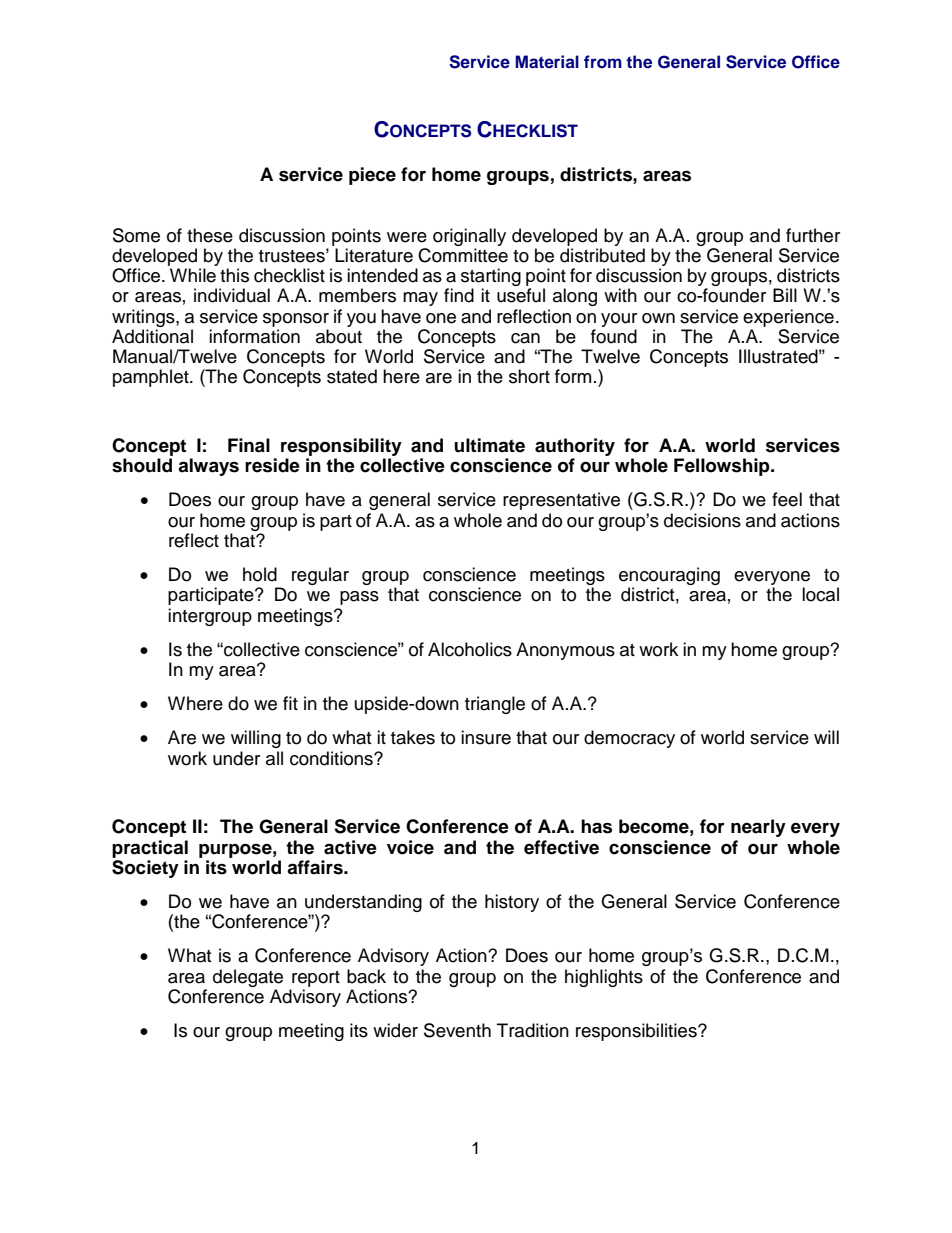 Image resolution: width=952 pixels, height=1233 pixels. I want to click on delegate, so click(248, 978).
